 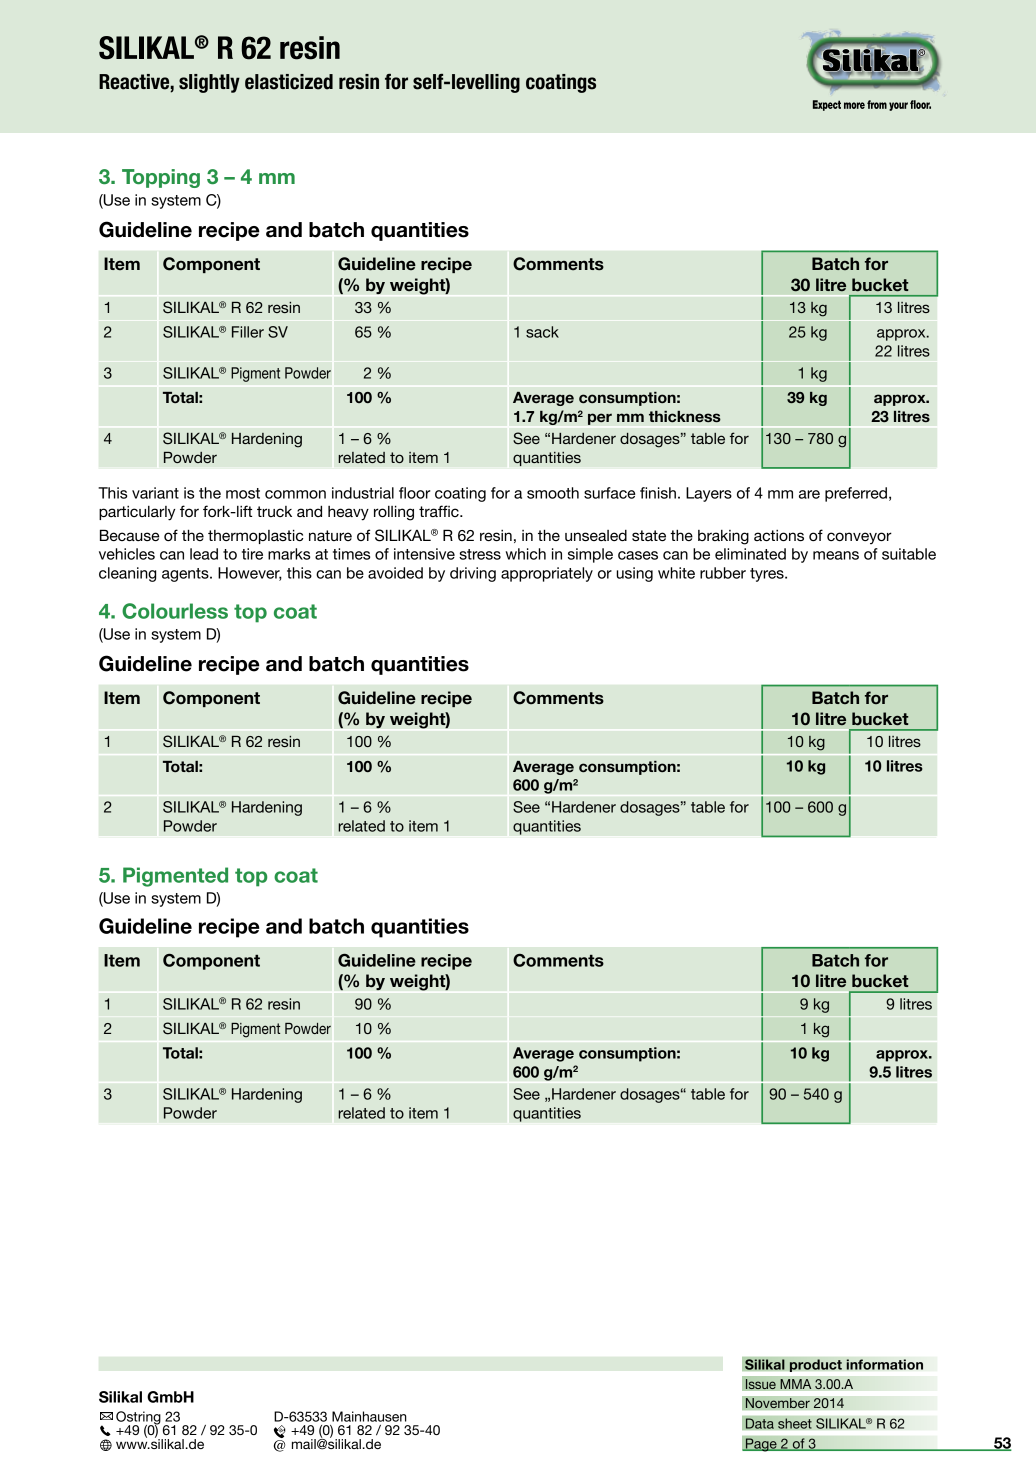 What do you see at coordinates (685, 416) in the image?
I see `thickness` at bounding box center [685, 416].
